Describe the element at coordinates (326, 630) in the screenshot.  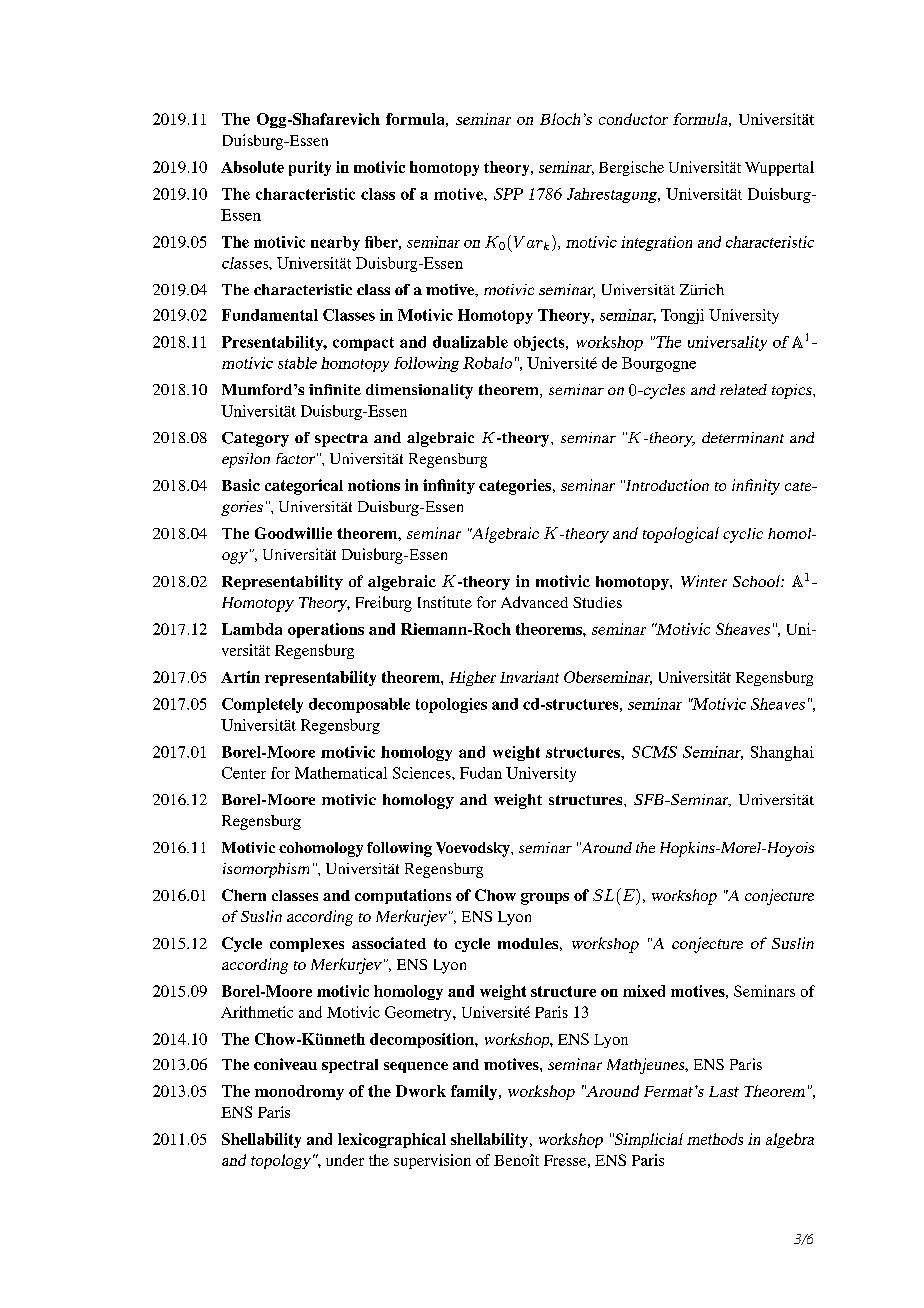
I see `operations` at that location.
